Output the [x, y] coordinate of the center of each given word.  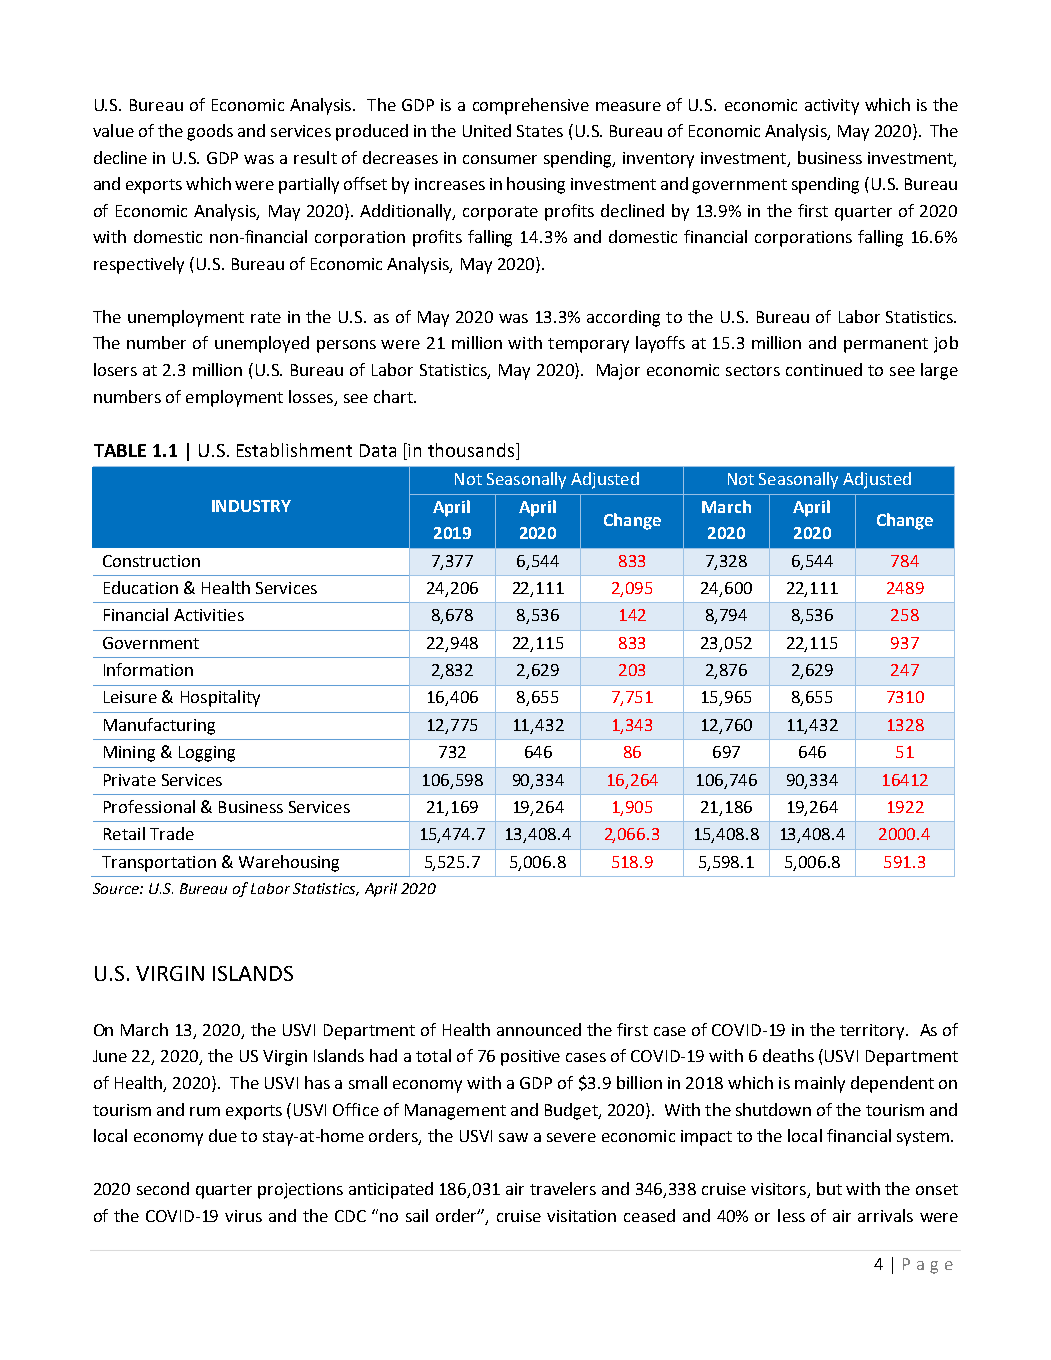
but [829, 1188]
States [540, 131]
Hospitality [220, 698]
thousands [472, 451]
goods [210, 132]
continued [824, 369]
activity [832, 107]
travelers [563, 1188]
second [163, 1188]
